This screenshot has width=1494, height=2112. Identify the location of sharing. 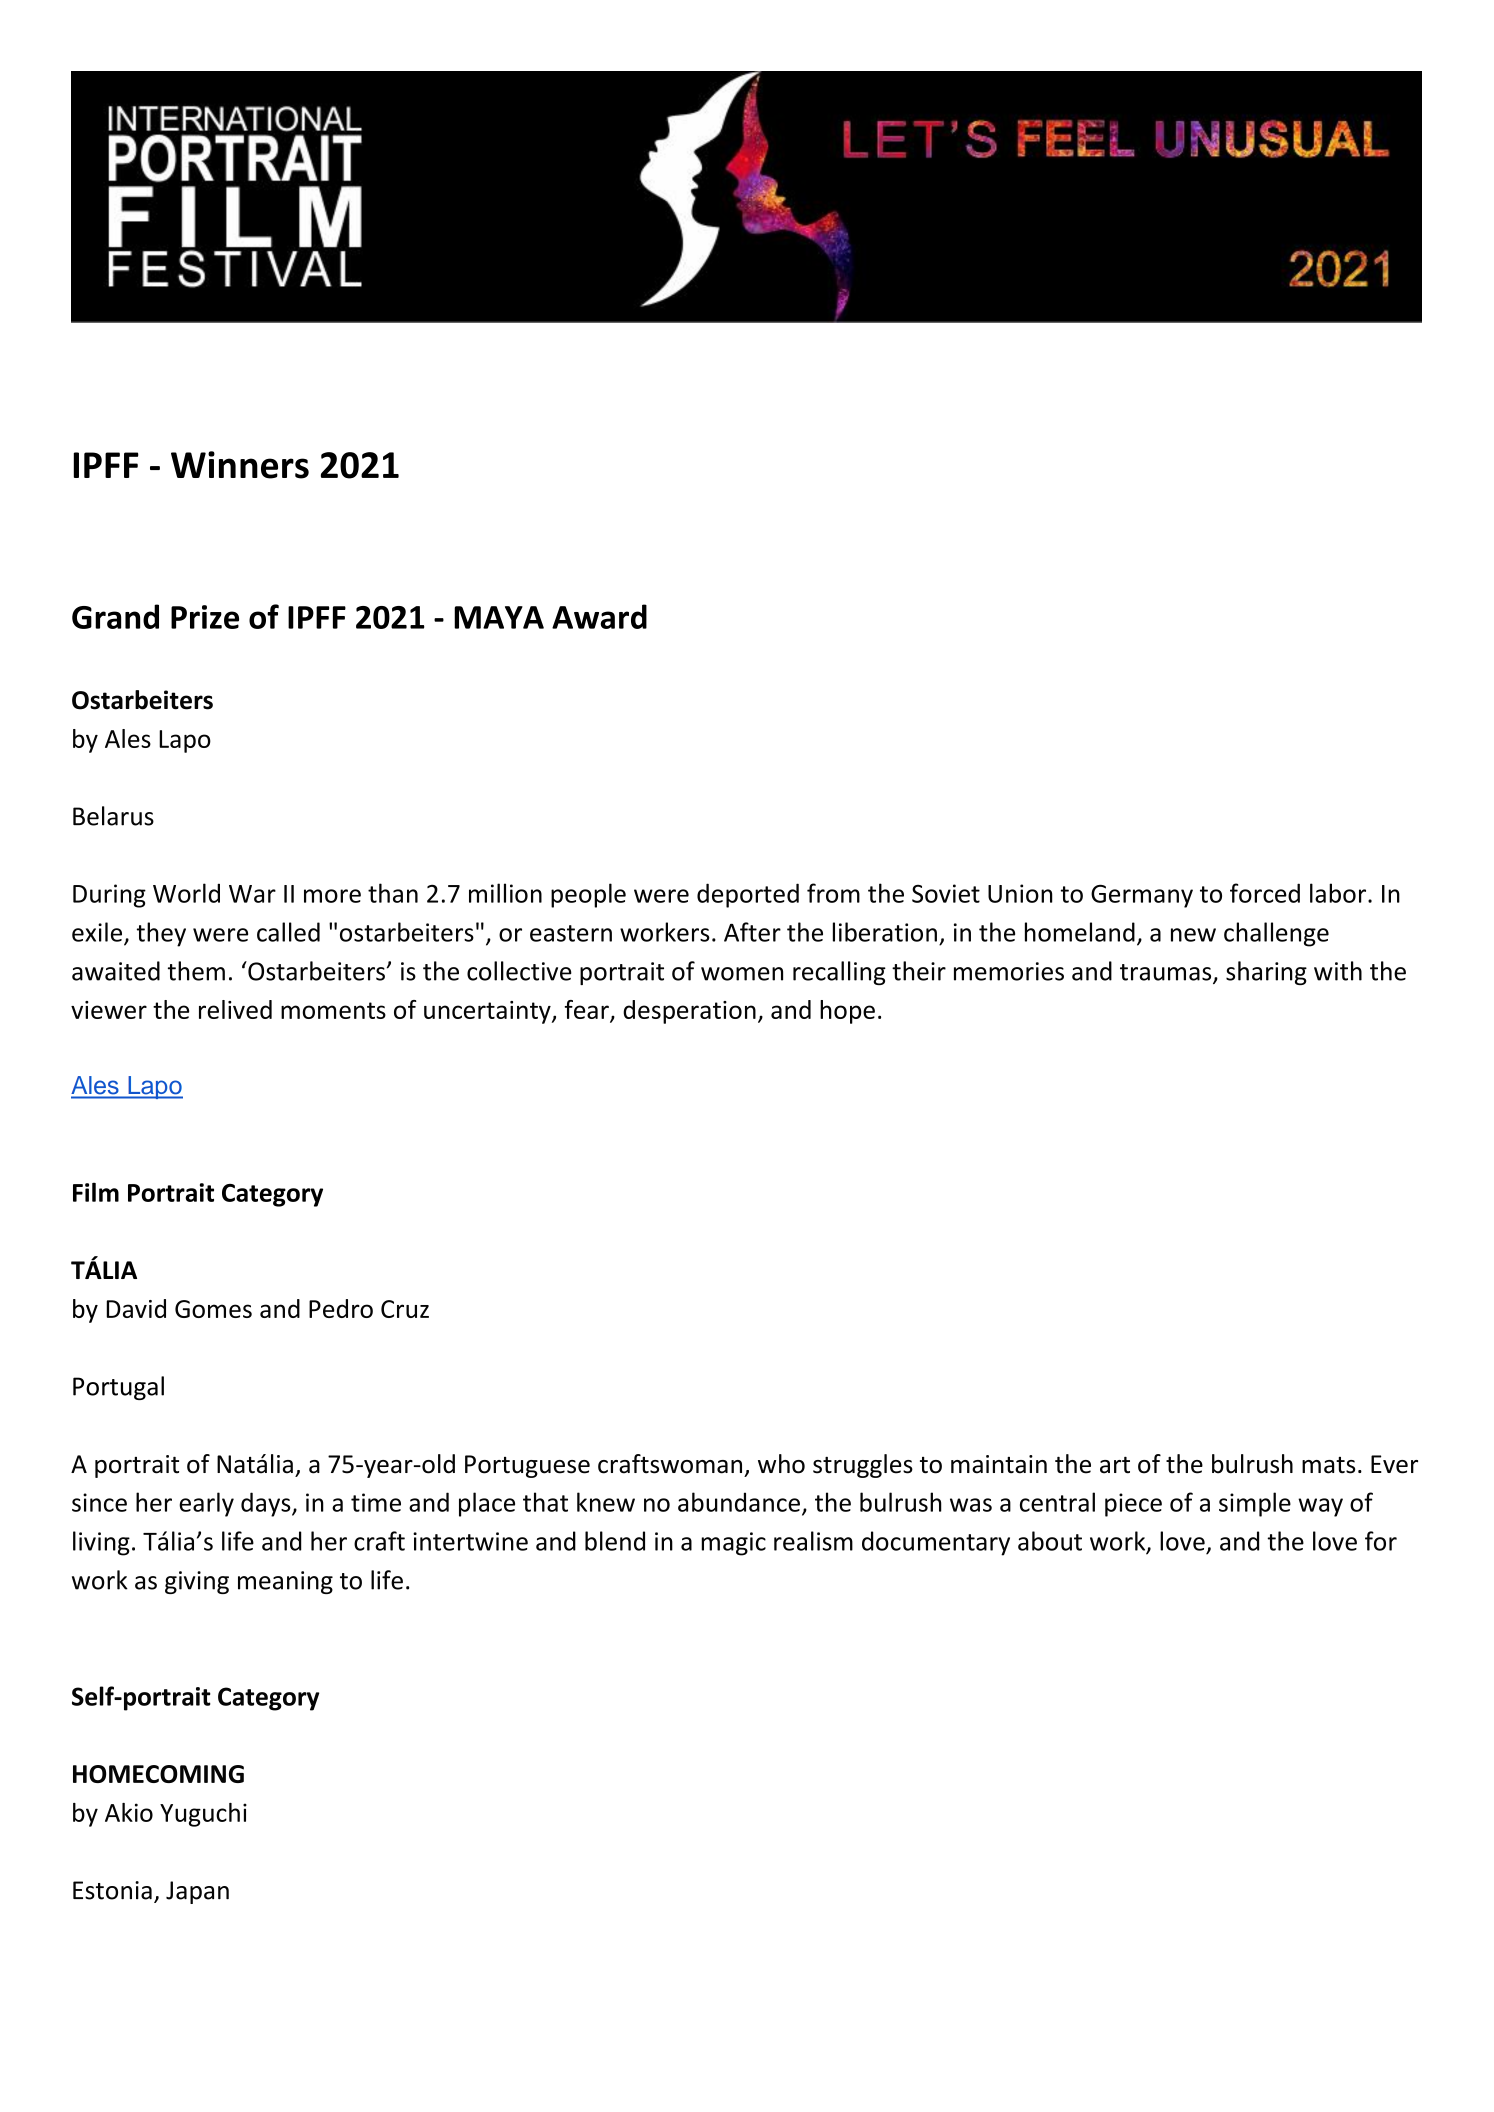
(1266, 973).
